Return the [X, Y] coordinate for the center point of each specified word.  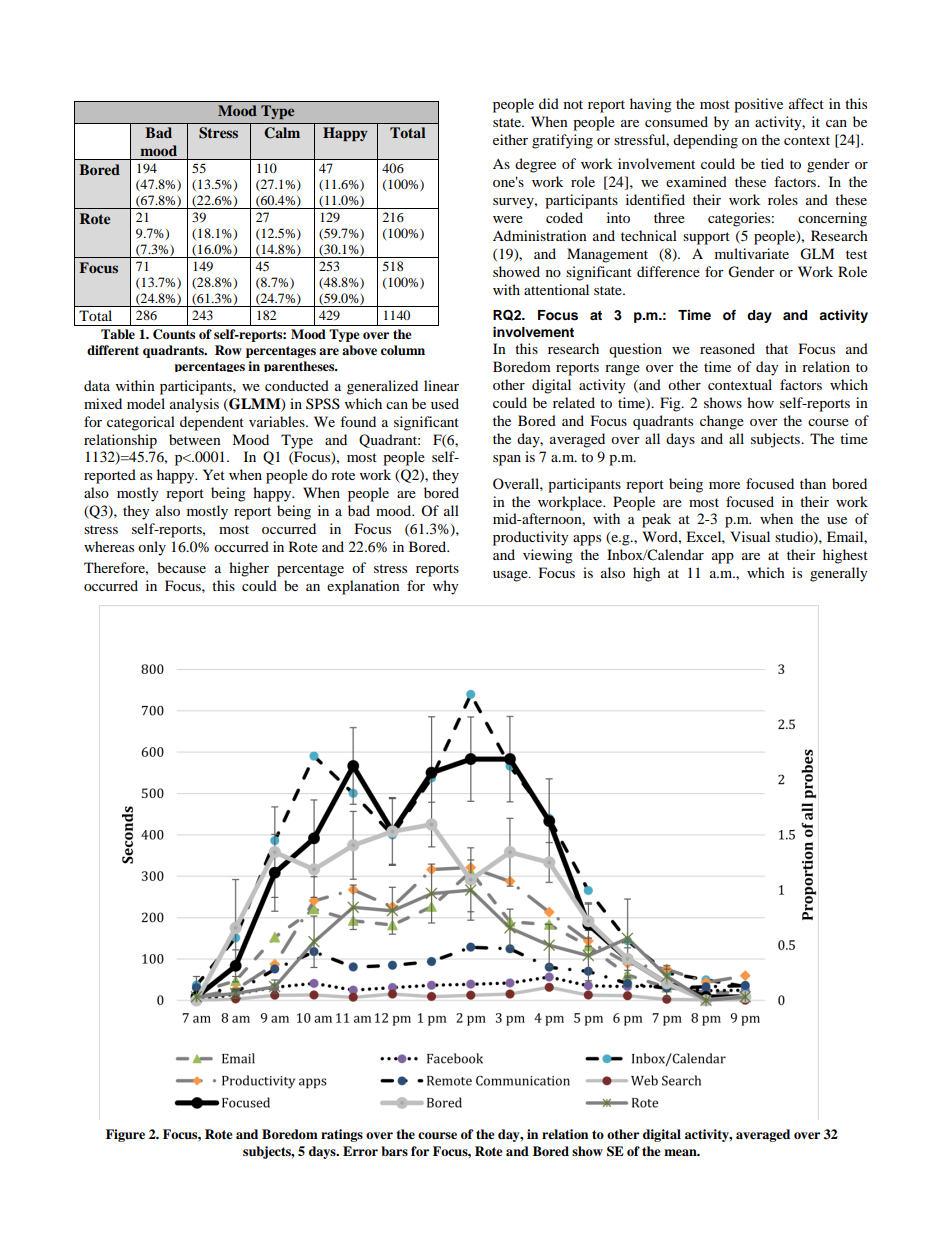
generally [839, 574]
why [446, 587]
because [181, 567]
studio [795, 538]
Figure [125, 1135]
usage [511, 576]
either [510, 139]
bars [394, 1151]
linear [441, 385]
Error [360, 1151]
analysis [194, 405]
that [776, 348]
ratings [342, 1135]
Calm [282, 133]
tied [772, 163]
